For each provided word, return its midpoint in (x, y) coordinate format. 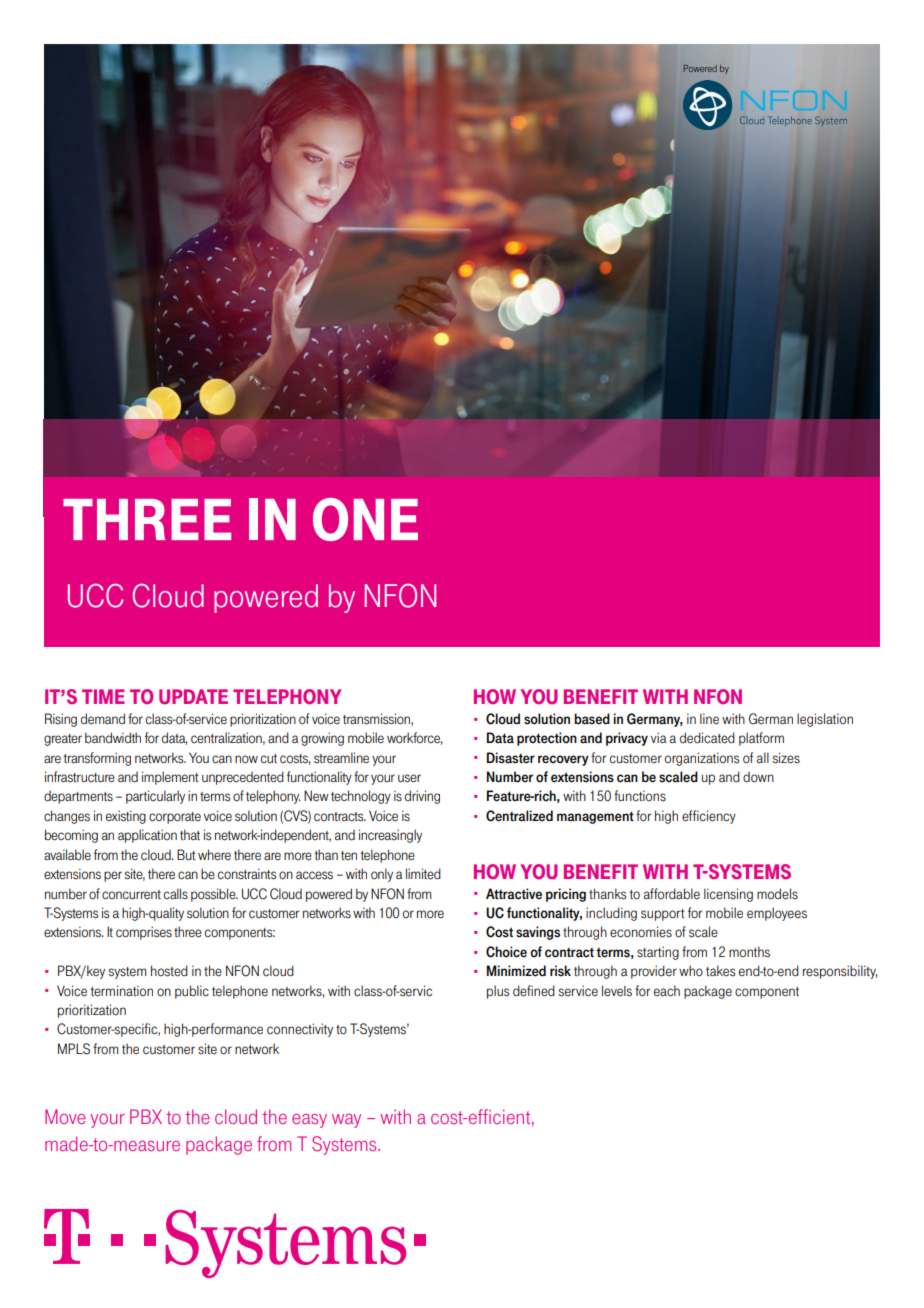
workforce (414, 738)
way (346, 1121)
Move (65, 1116)
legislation (825, 720)
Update (193, 697)
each (667, 991)
